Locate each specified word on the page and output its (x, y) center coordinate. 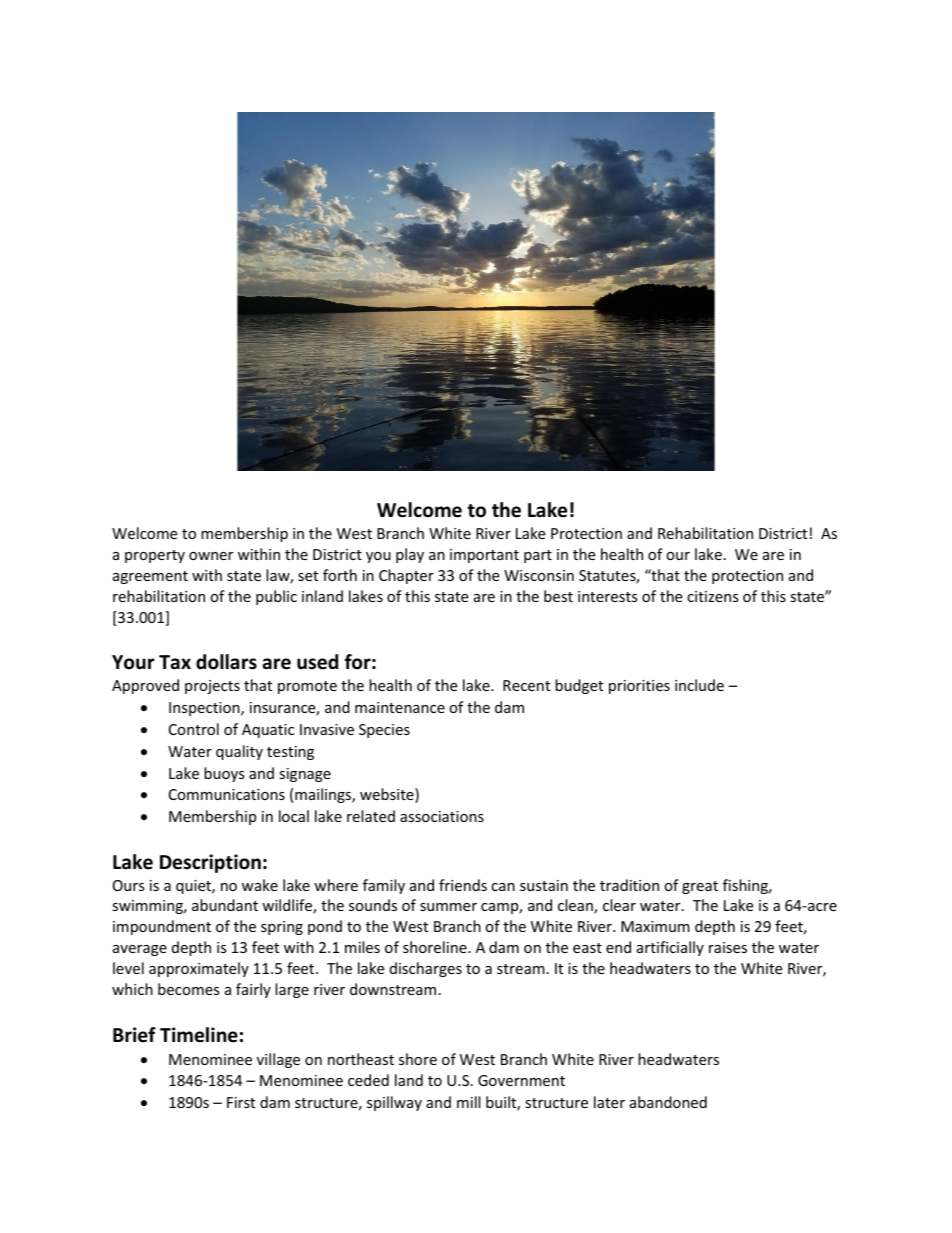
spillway (394, 1103)
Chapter (406, 576)
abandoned (668, 1102)
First (241, 1102)
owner (211, 556)
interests (608, 596)
